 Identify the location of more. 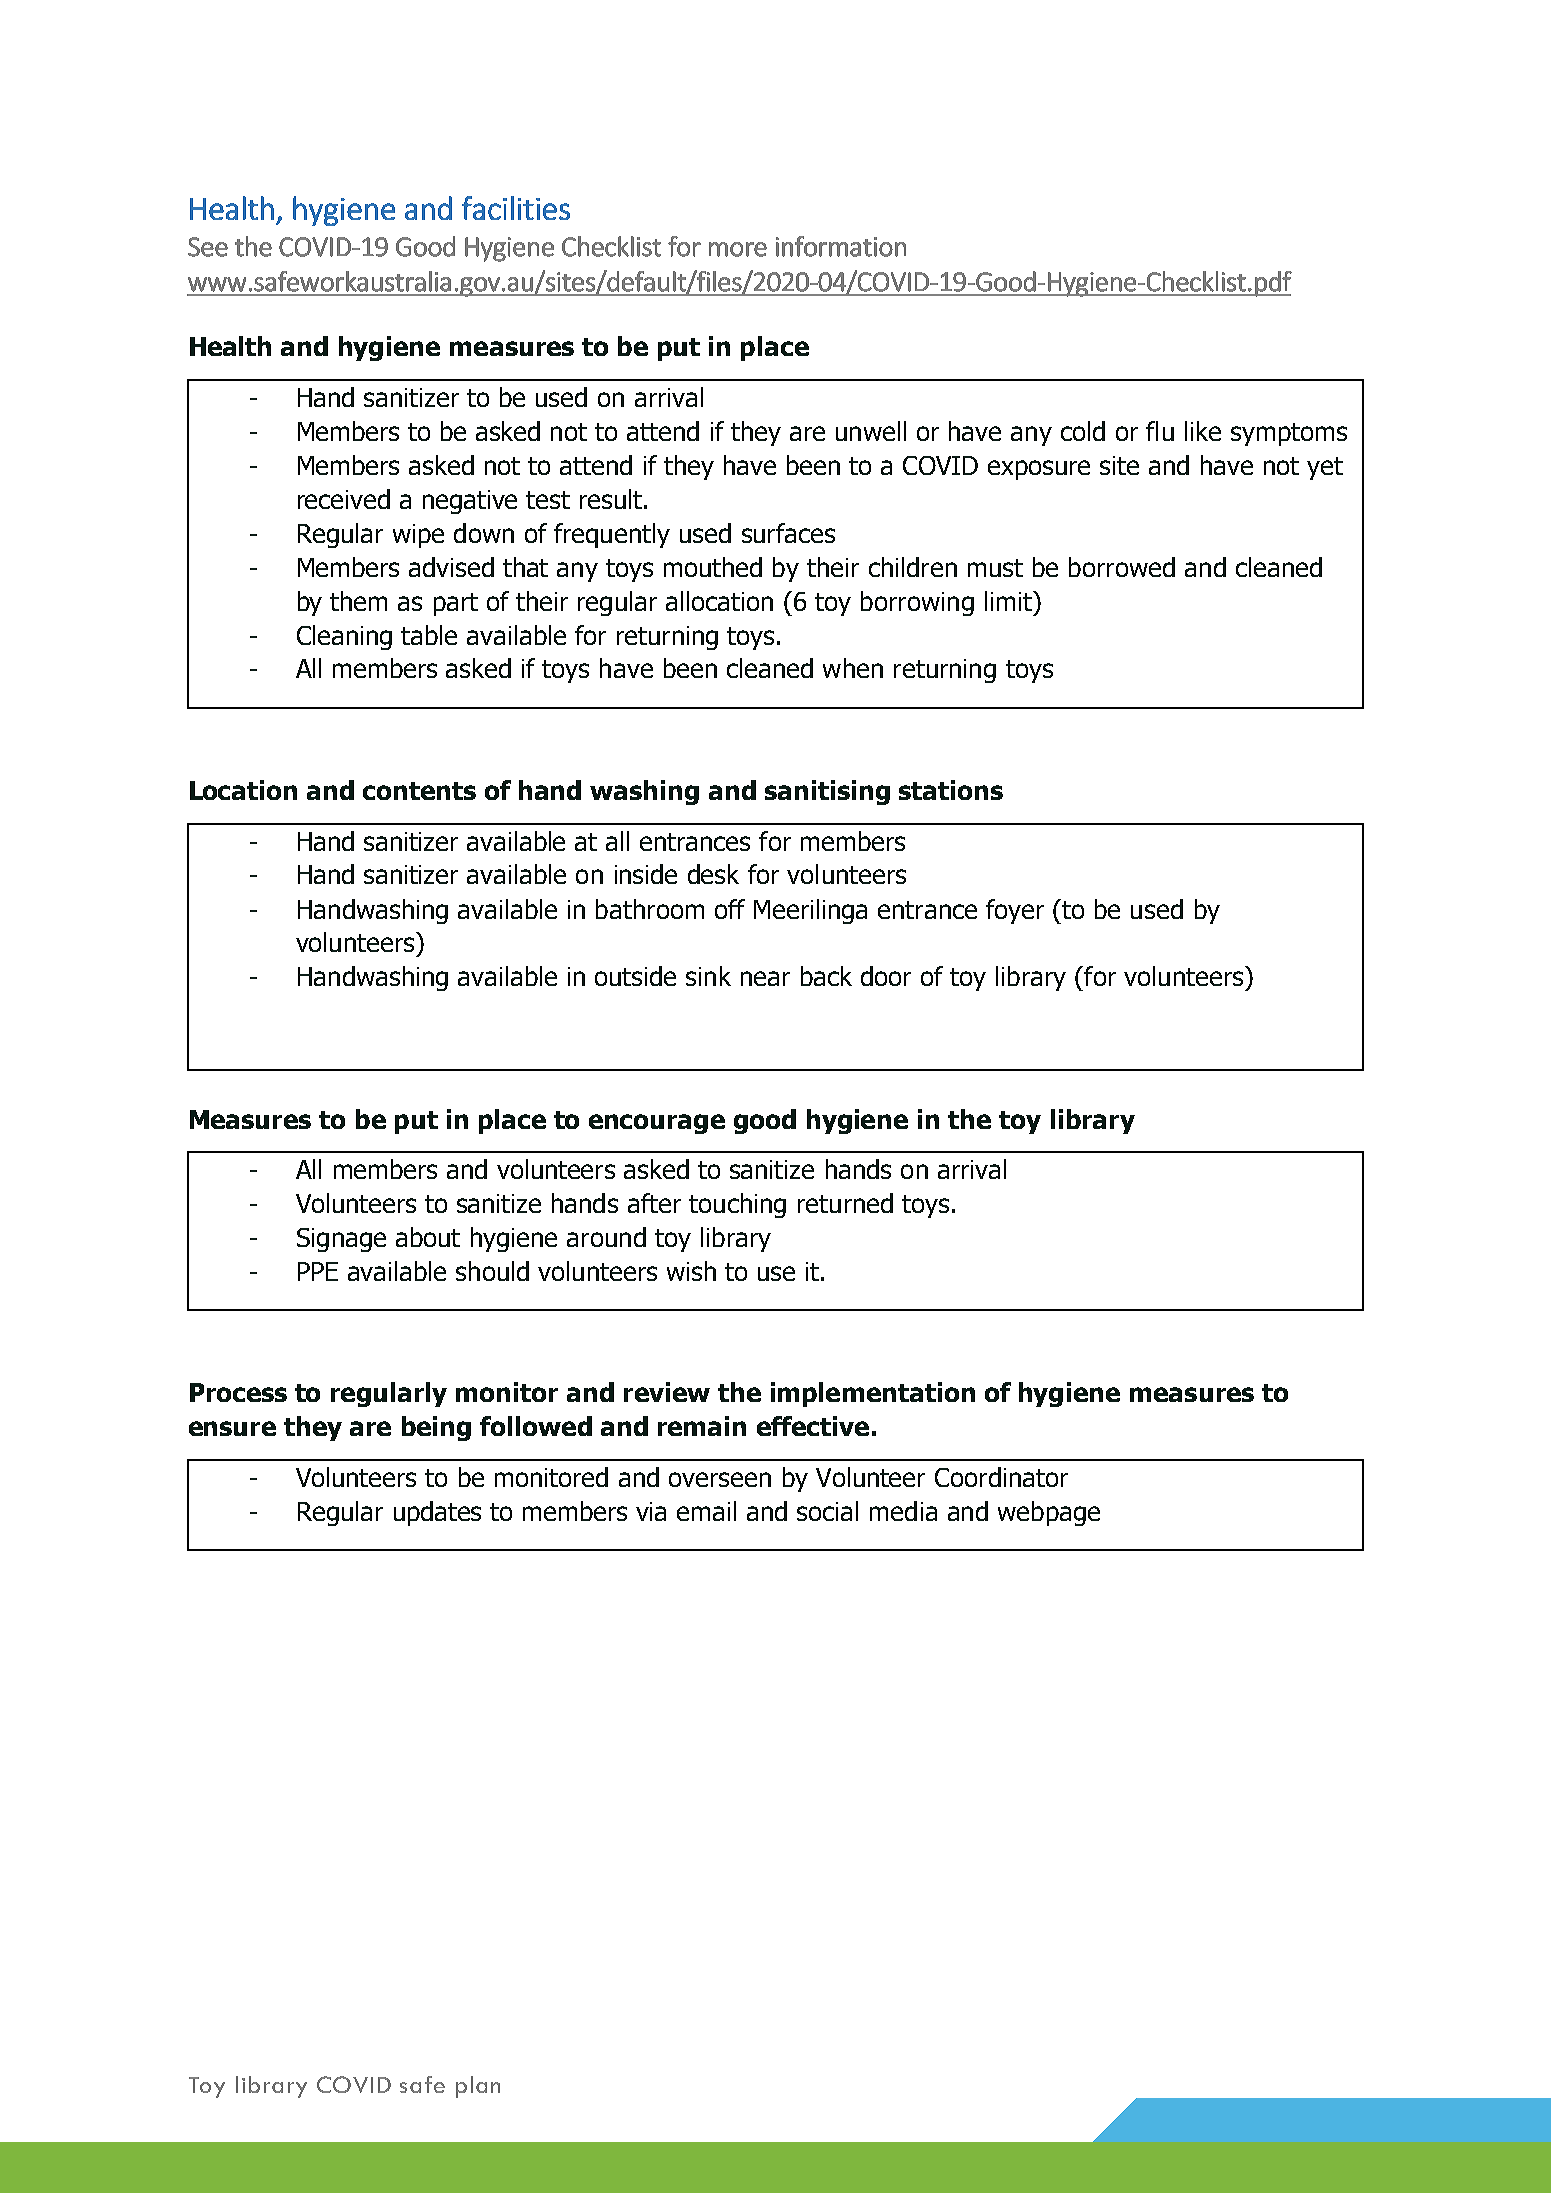
(738, 249).
